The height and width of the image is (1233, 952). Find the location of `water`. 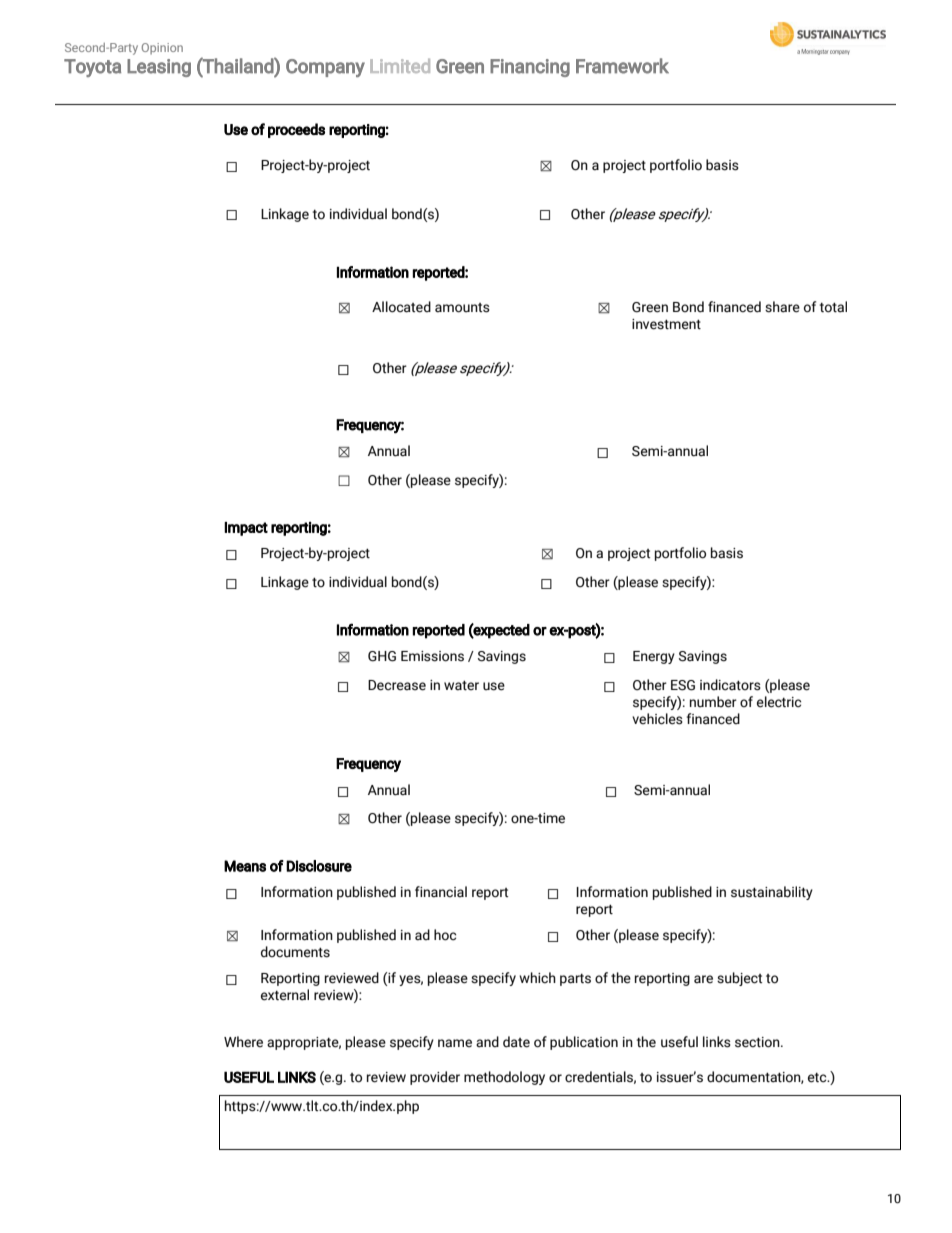

water is located at coordinates (461, 686).
